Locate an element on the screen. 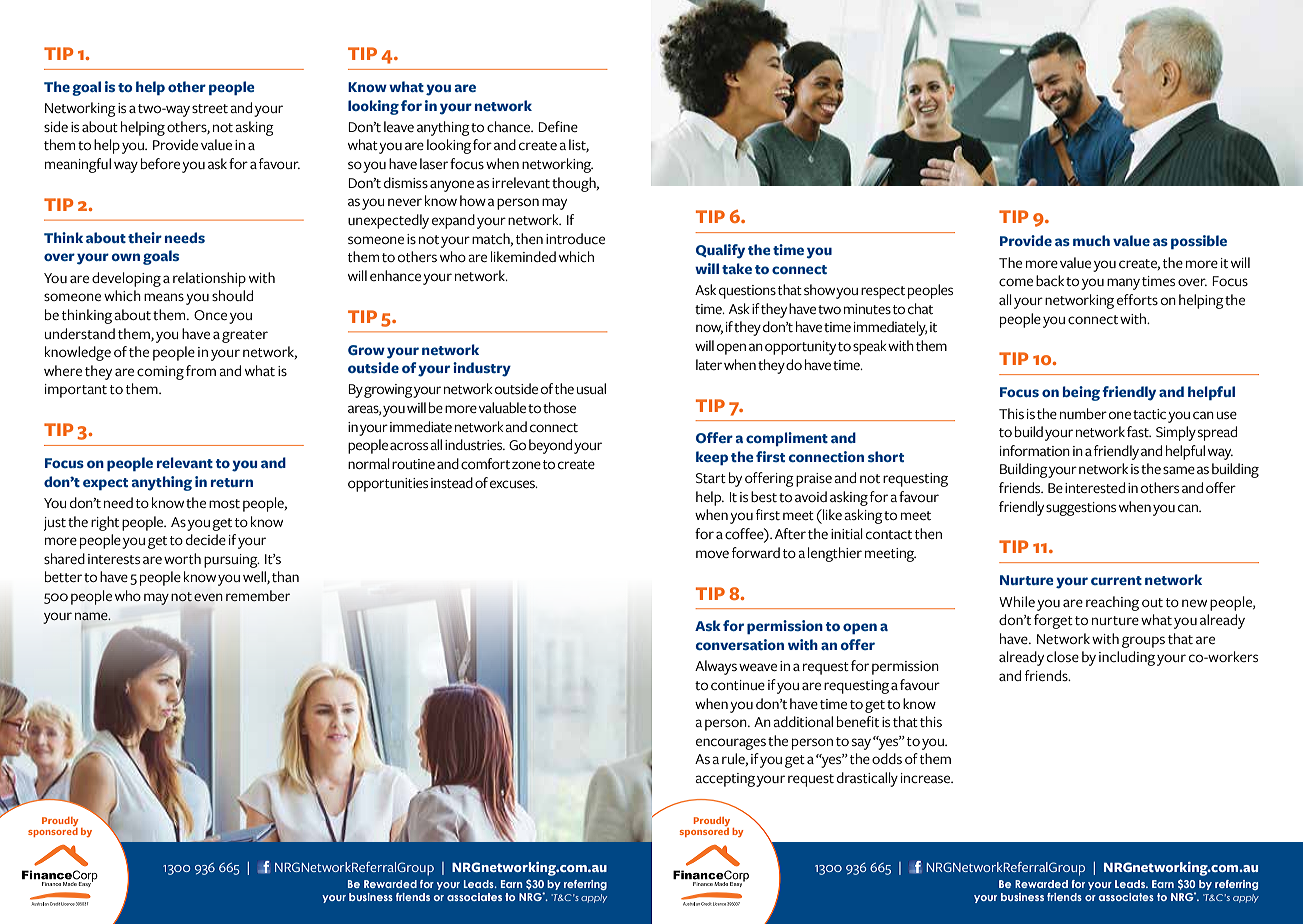 This screenshot has width=1303, height=924. current is located at coordinates (1116, 580).
